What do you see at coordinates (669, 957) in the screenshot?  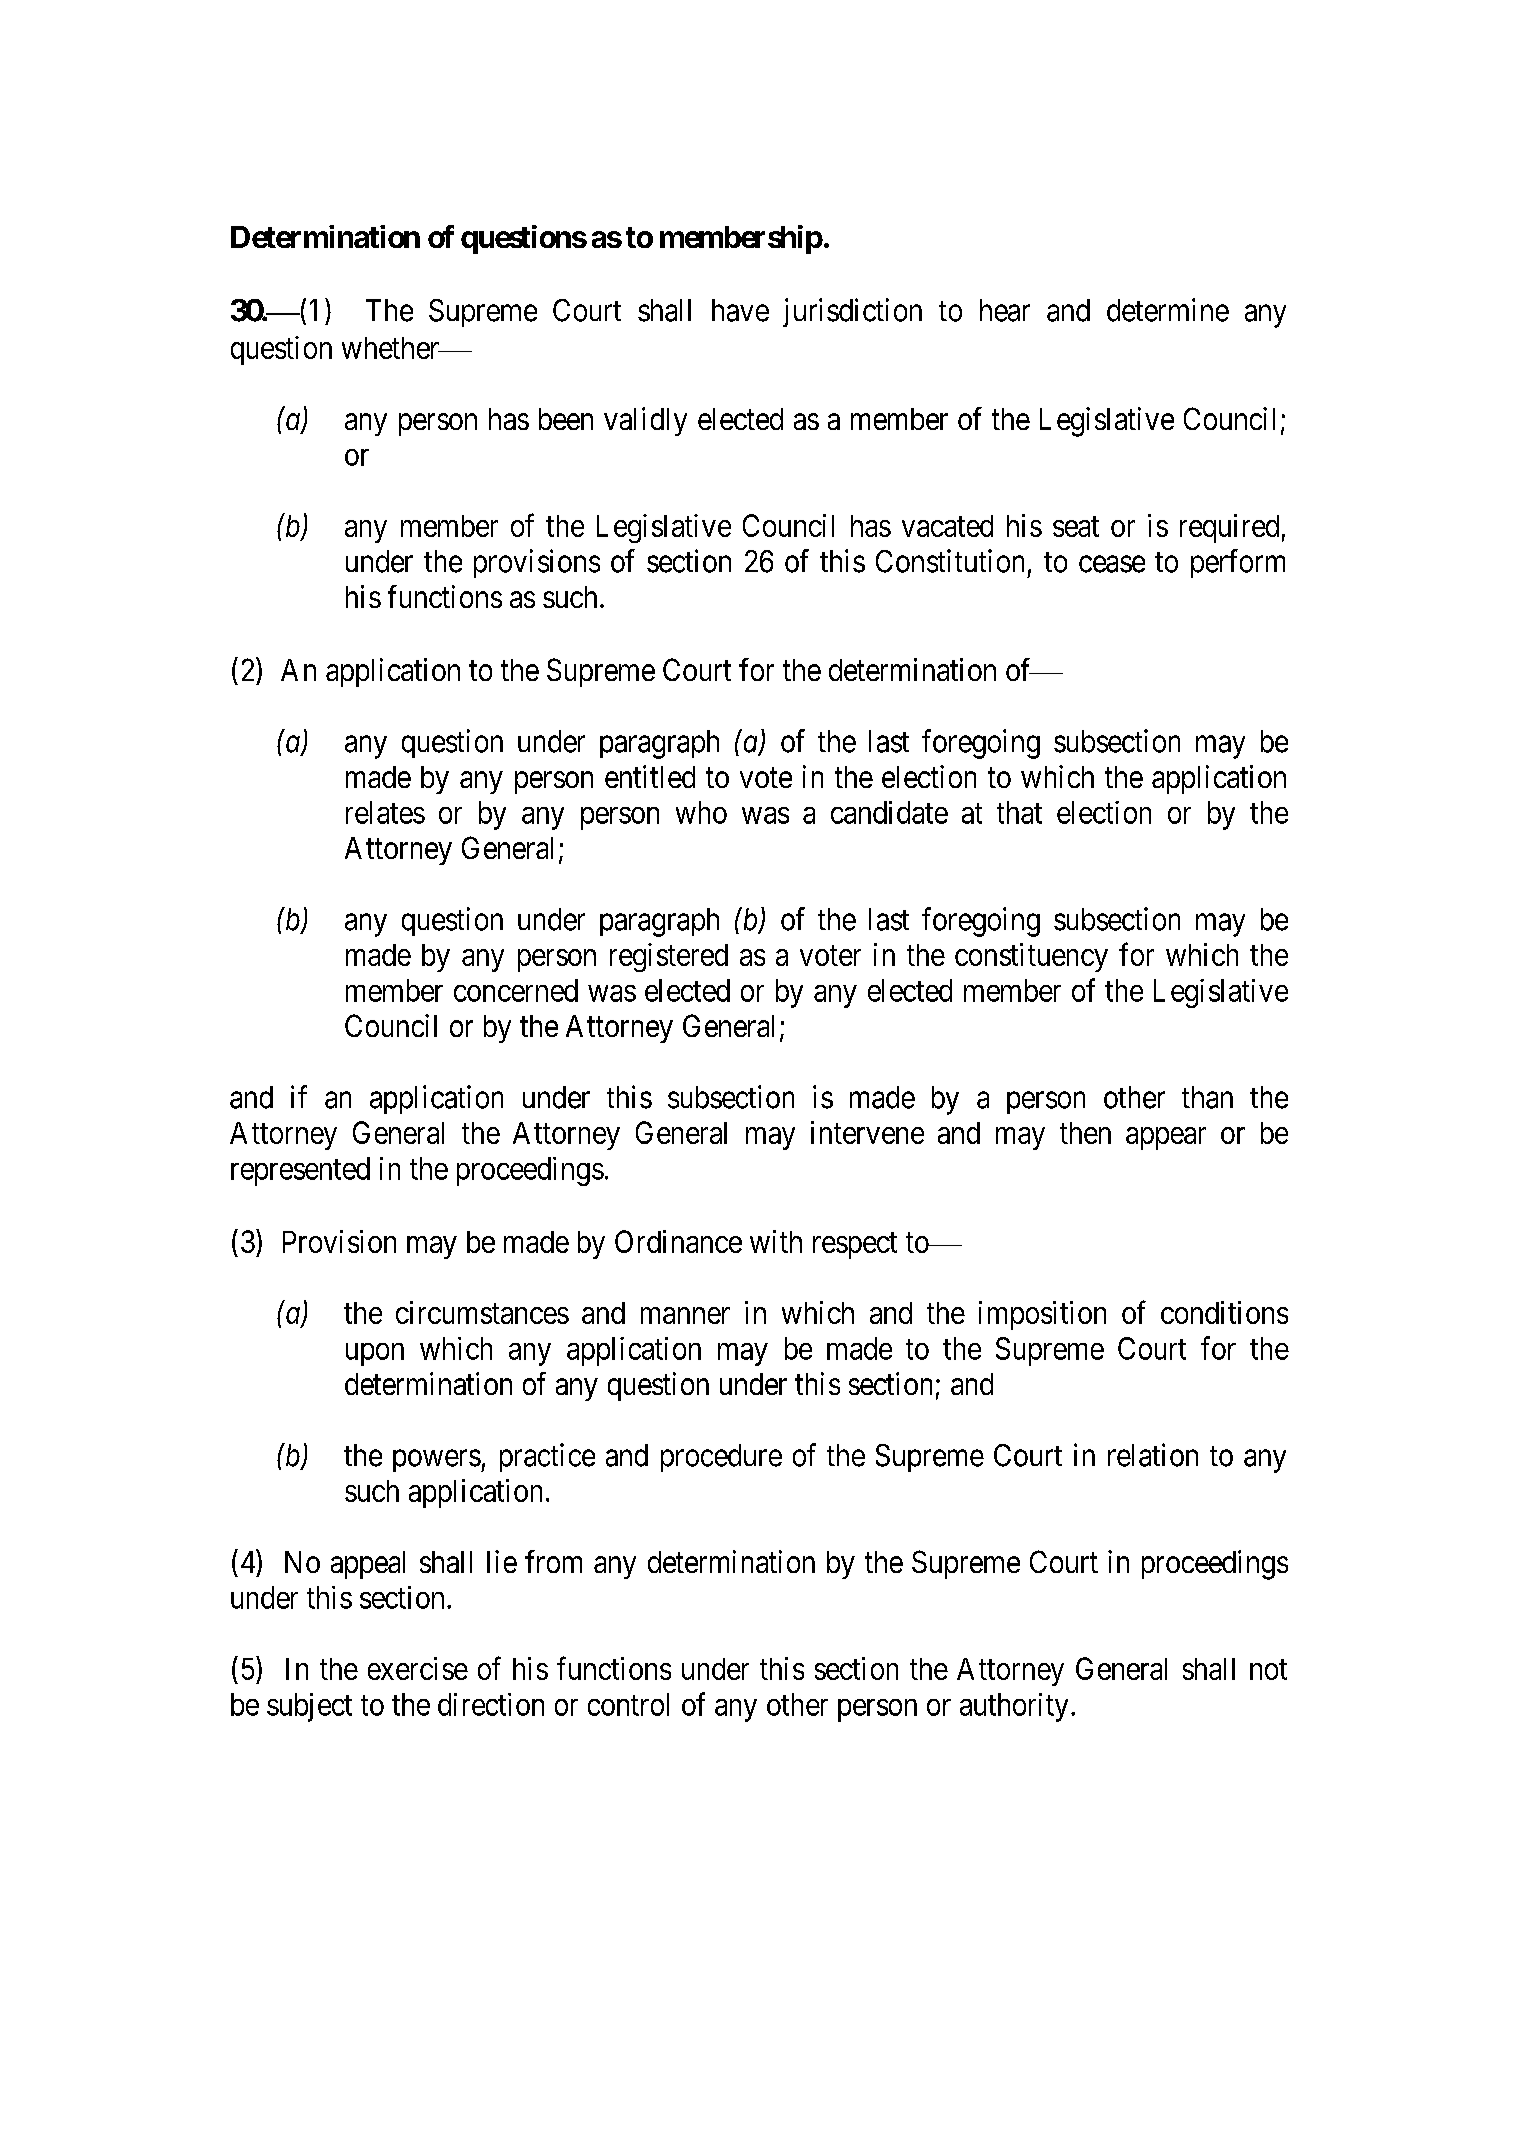 I see `registered` at bounding box center [669, 957].
